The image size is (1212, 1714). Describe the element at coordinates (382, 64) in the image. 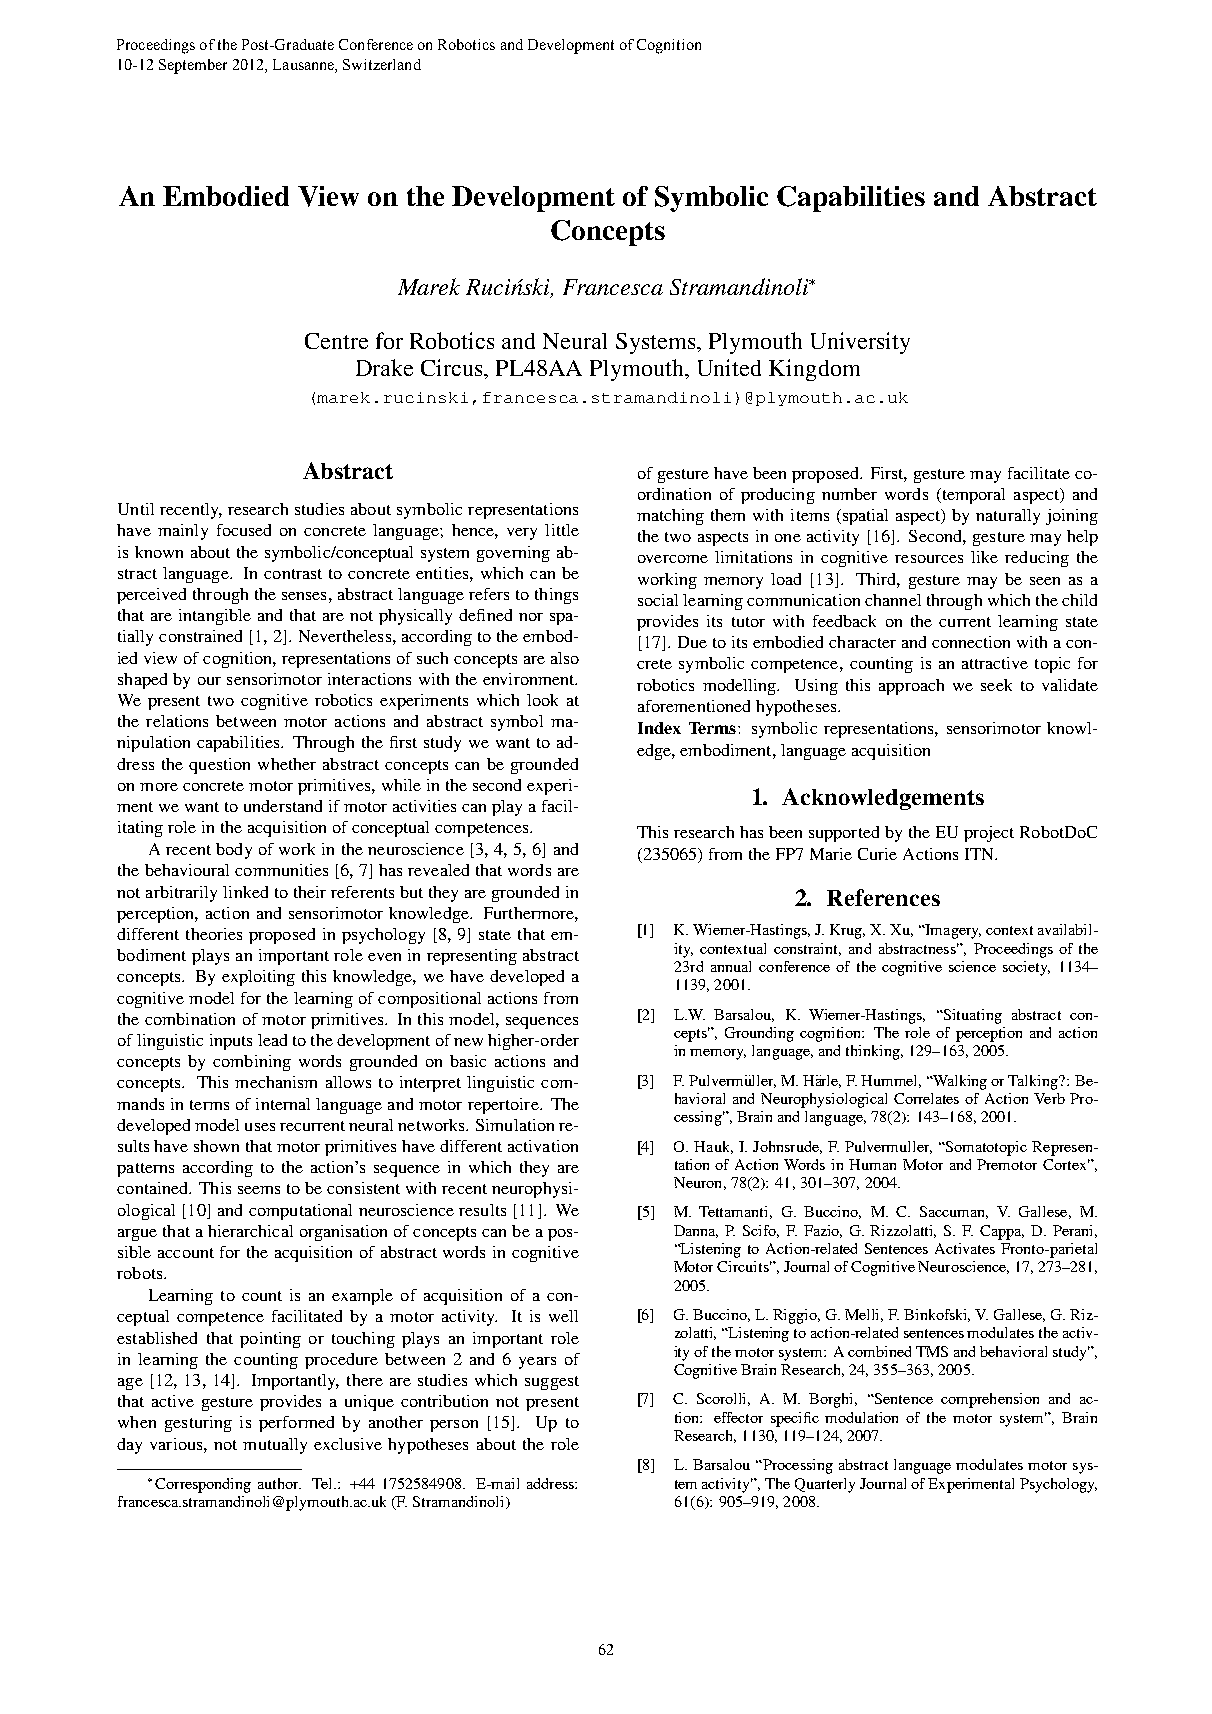

I see `Switzerland` at that location.
